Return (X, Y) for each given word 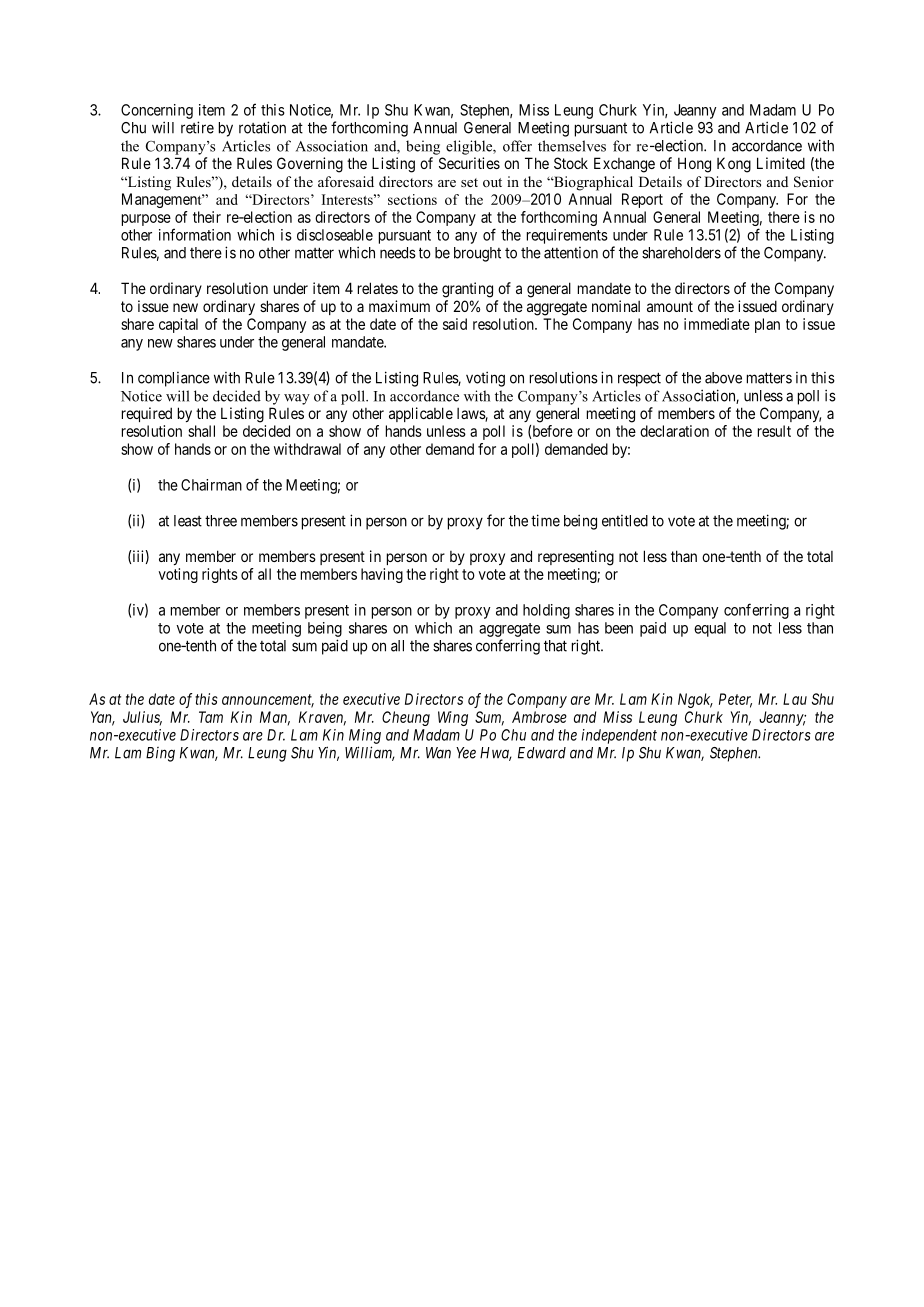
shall (201, 431)
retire (197, 127)
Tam (211, 717)
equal (710, 629)
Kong (734, 165)
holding (546, 611)
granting (467, 290)
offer (517, 146)
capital (178, 325)
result (774, 431)
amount (670, 306)
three (221, 521)
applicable (421, 414)
